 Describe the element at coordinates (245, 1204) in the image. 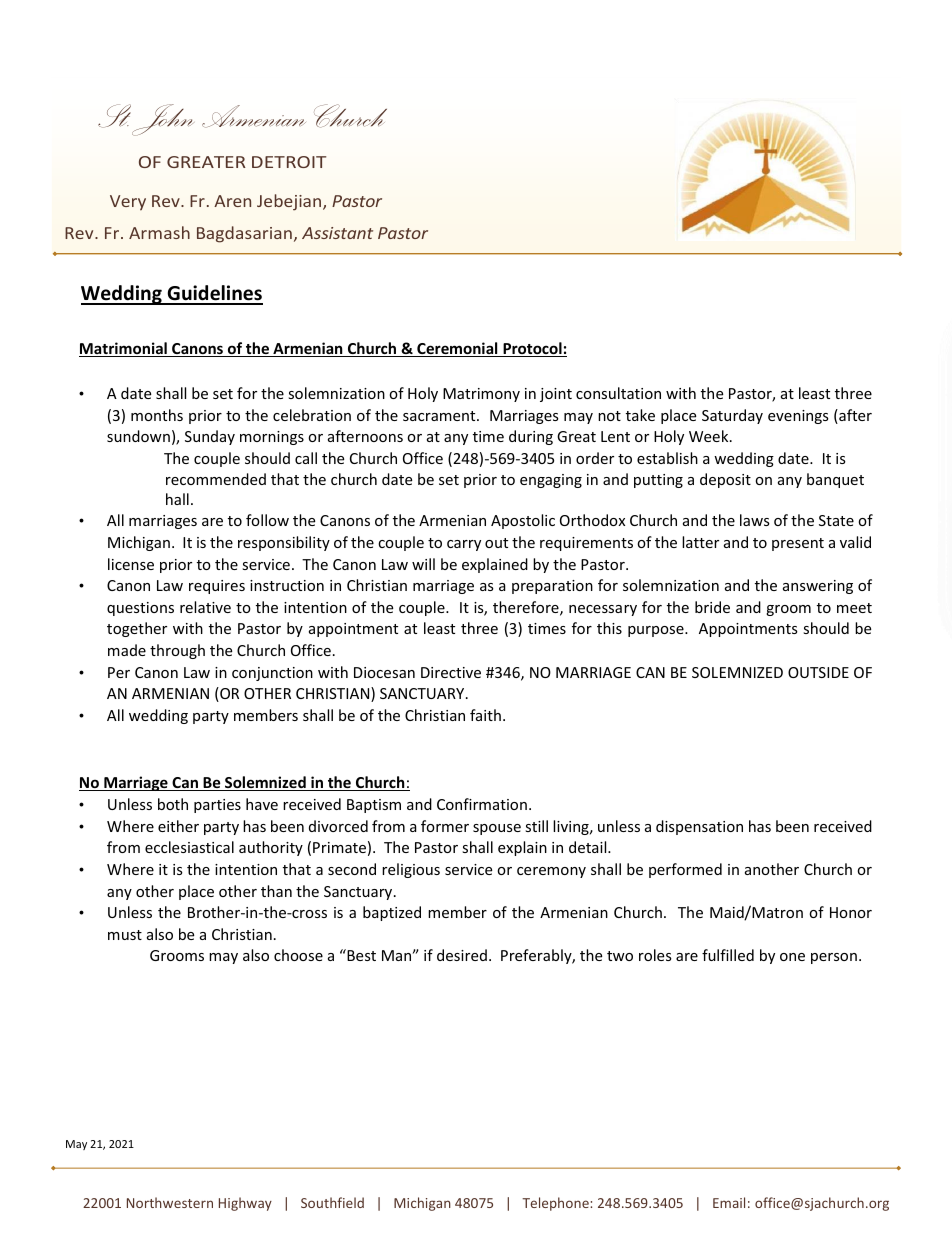

I see `Highway` at that location.
